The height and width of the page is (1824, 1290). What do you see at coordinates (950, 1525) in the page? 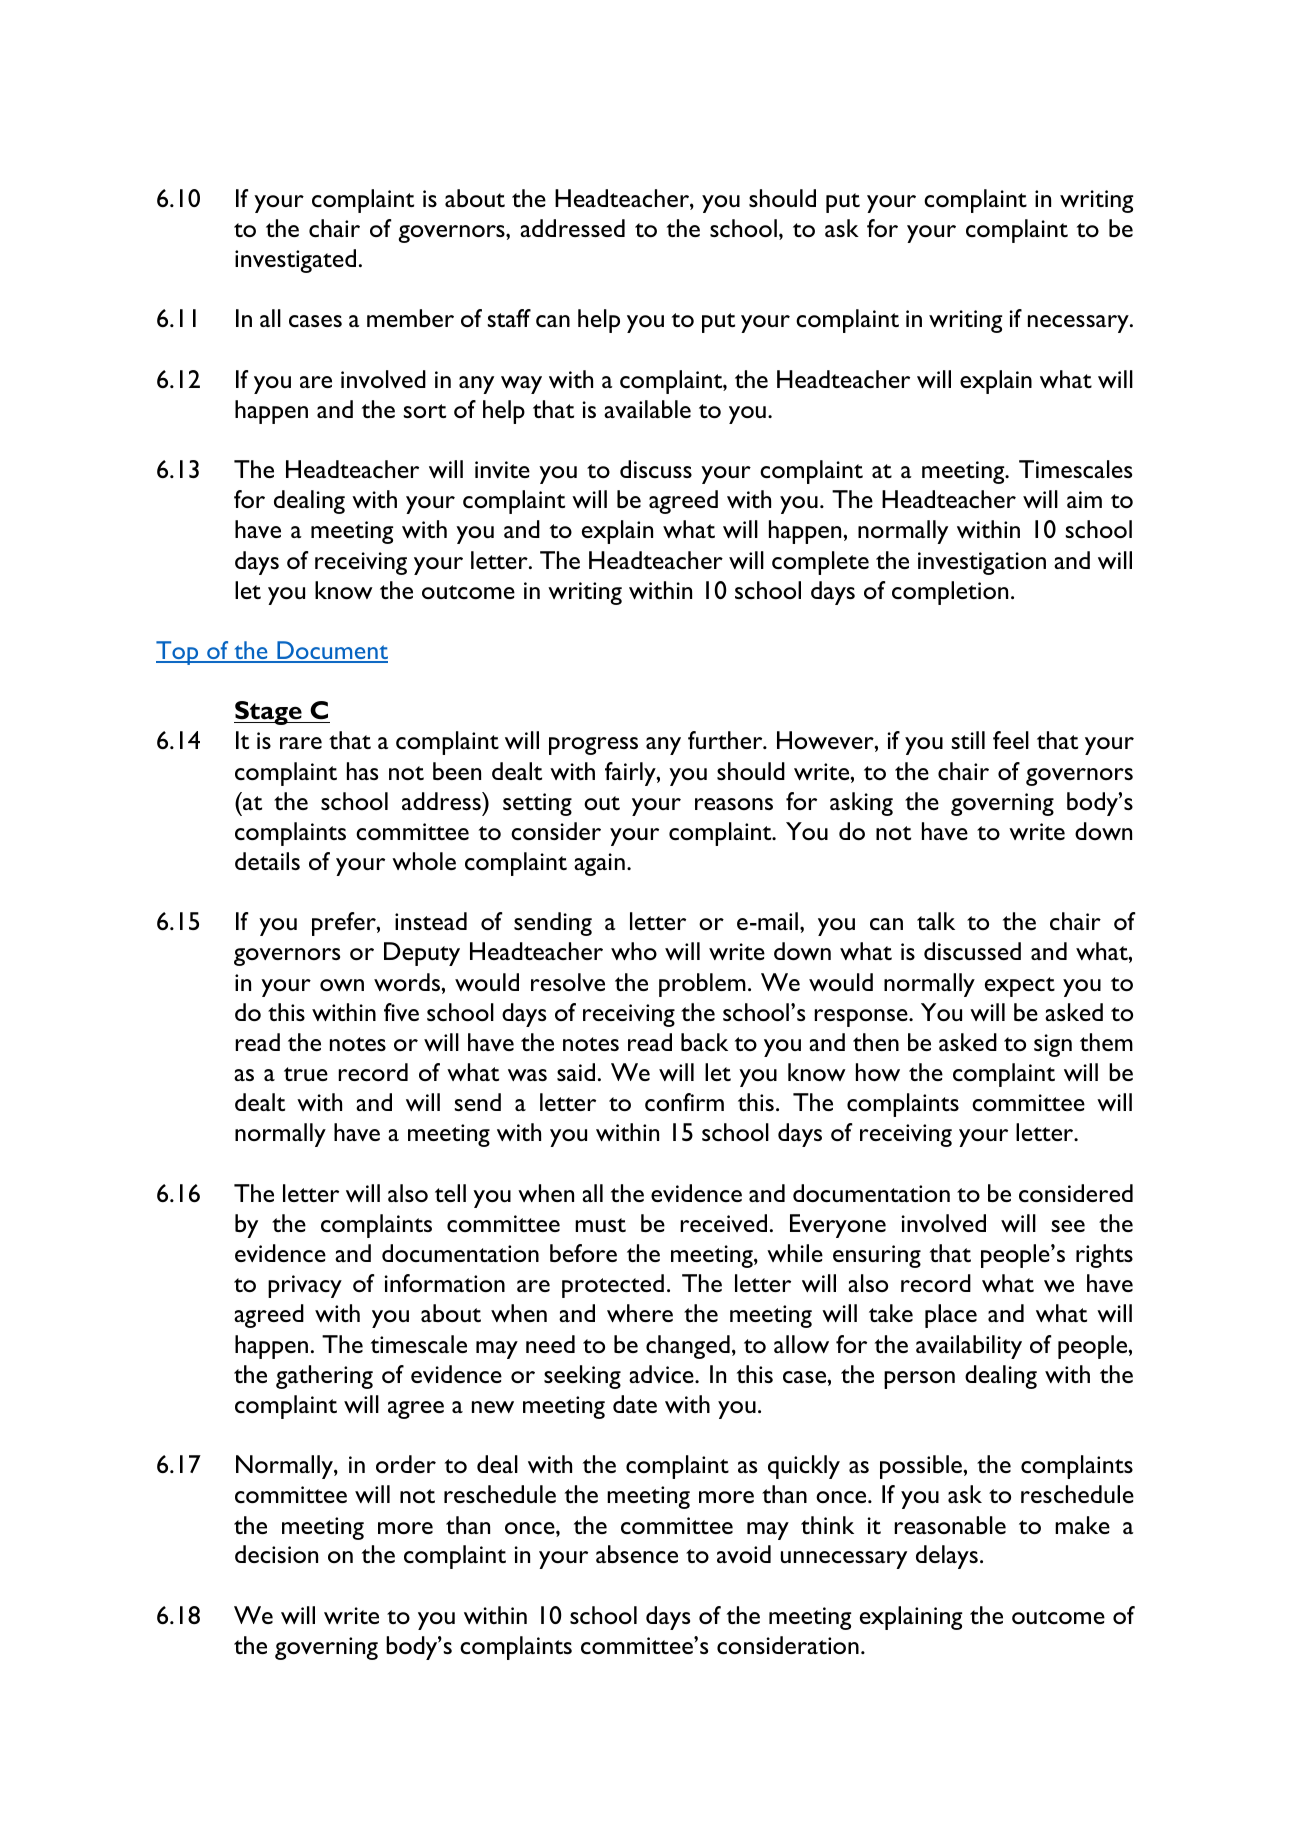
I see `reasonable` at bounding box center [950, 1525].
